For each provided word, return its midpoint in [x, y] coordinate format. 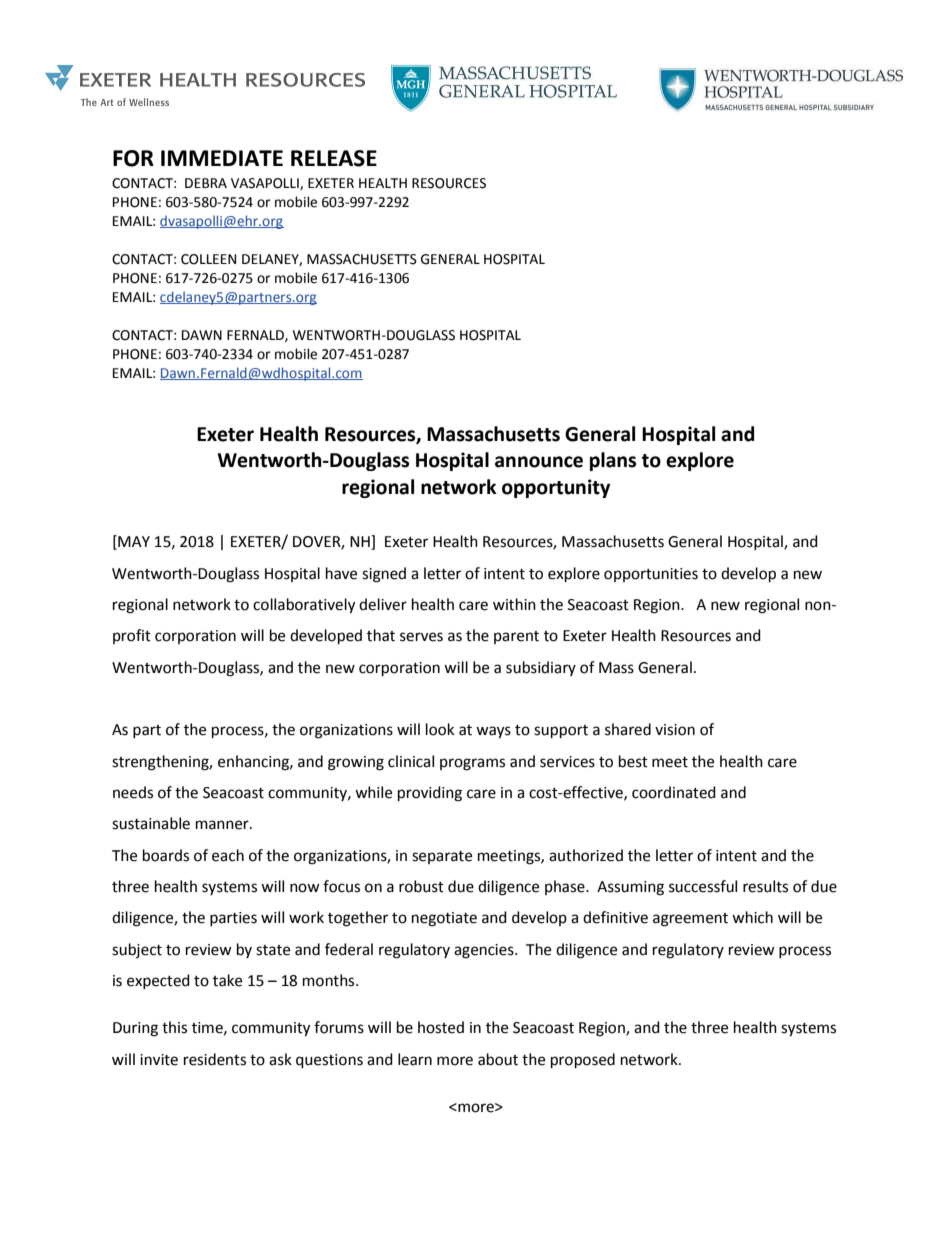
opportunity [556, 488]
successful [703, 886]
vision [675, 730]
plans [613, 461]
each [228, 855]
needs [133, 792]
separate [442, 857]
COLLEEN [208, 259]
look [440, 729]
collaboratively [304, 606]
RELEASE [334, 158]
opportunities [651, 575]
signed [384, 575]
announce [539, 462]
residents [215, 1059]
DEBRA [206, 183]
